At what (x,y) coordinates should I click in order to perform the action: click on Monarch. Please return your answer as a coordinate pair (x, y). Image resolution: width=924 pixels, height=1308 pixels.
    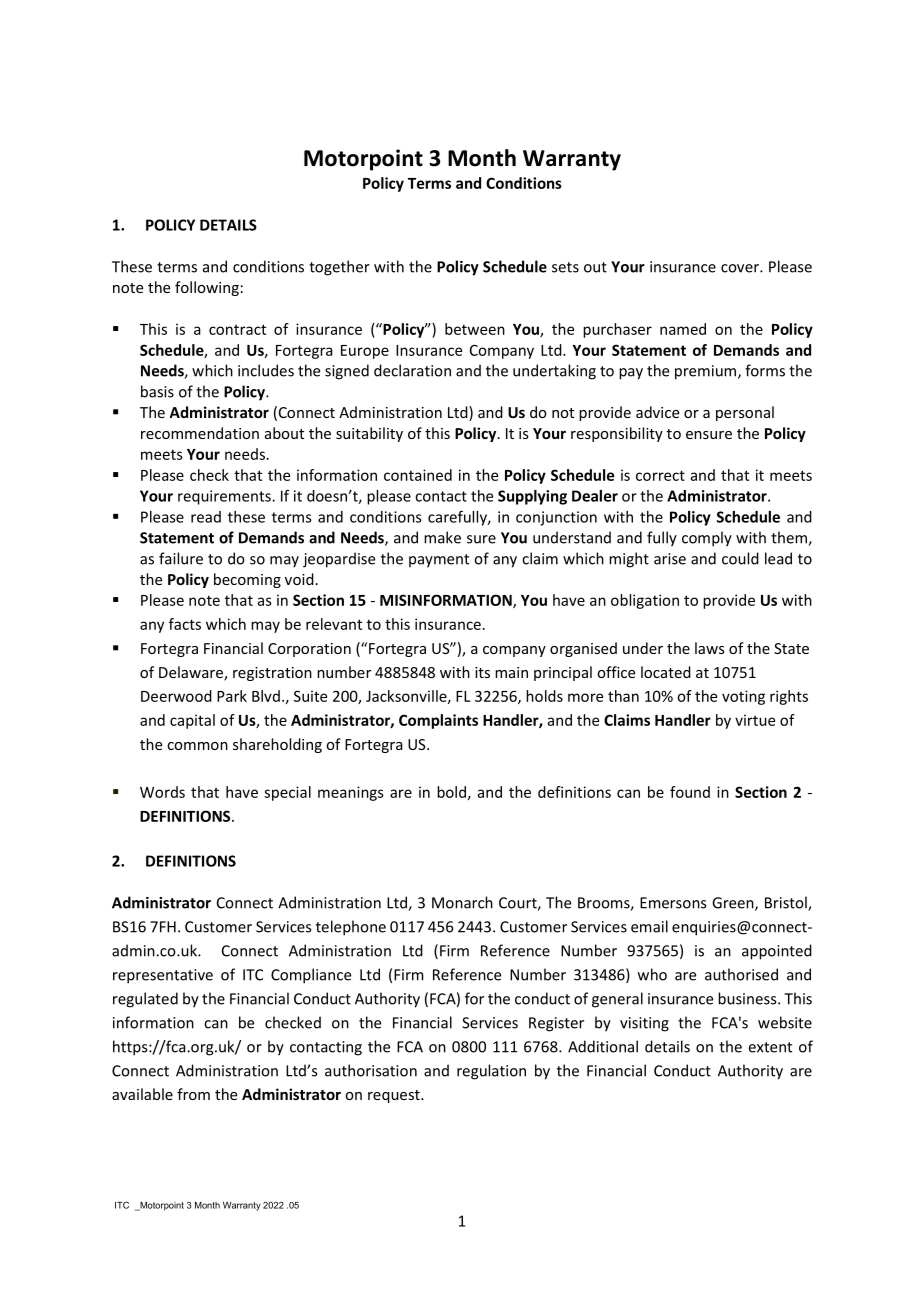
    Looking at the image, I should click on (462, 902).
